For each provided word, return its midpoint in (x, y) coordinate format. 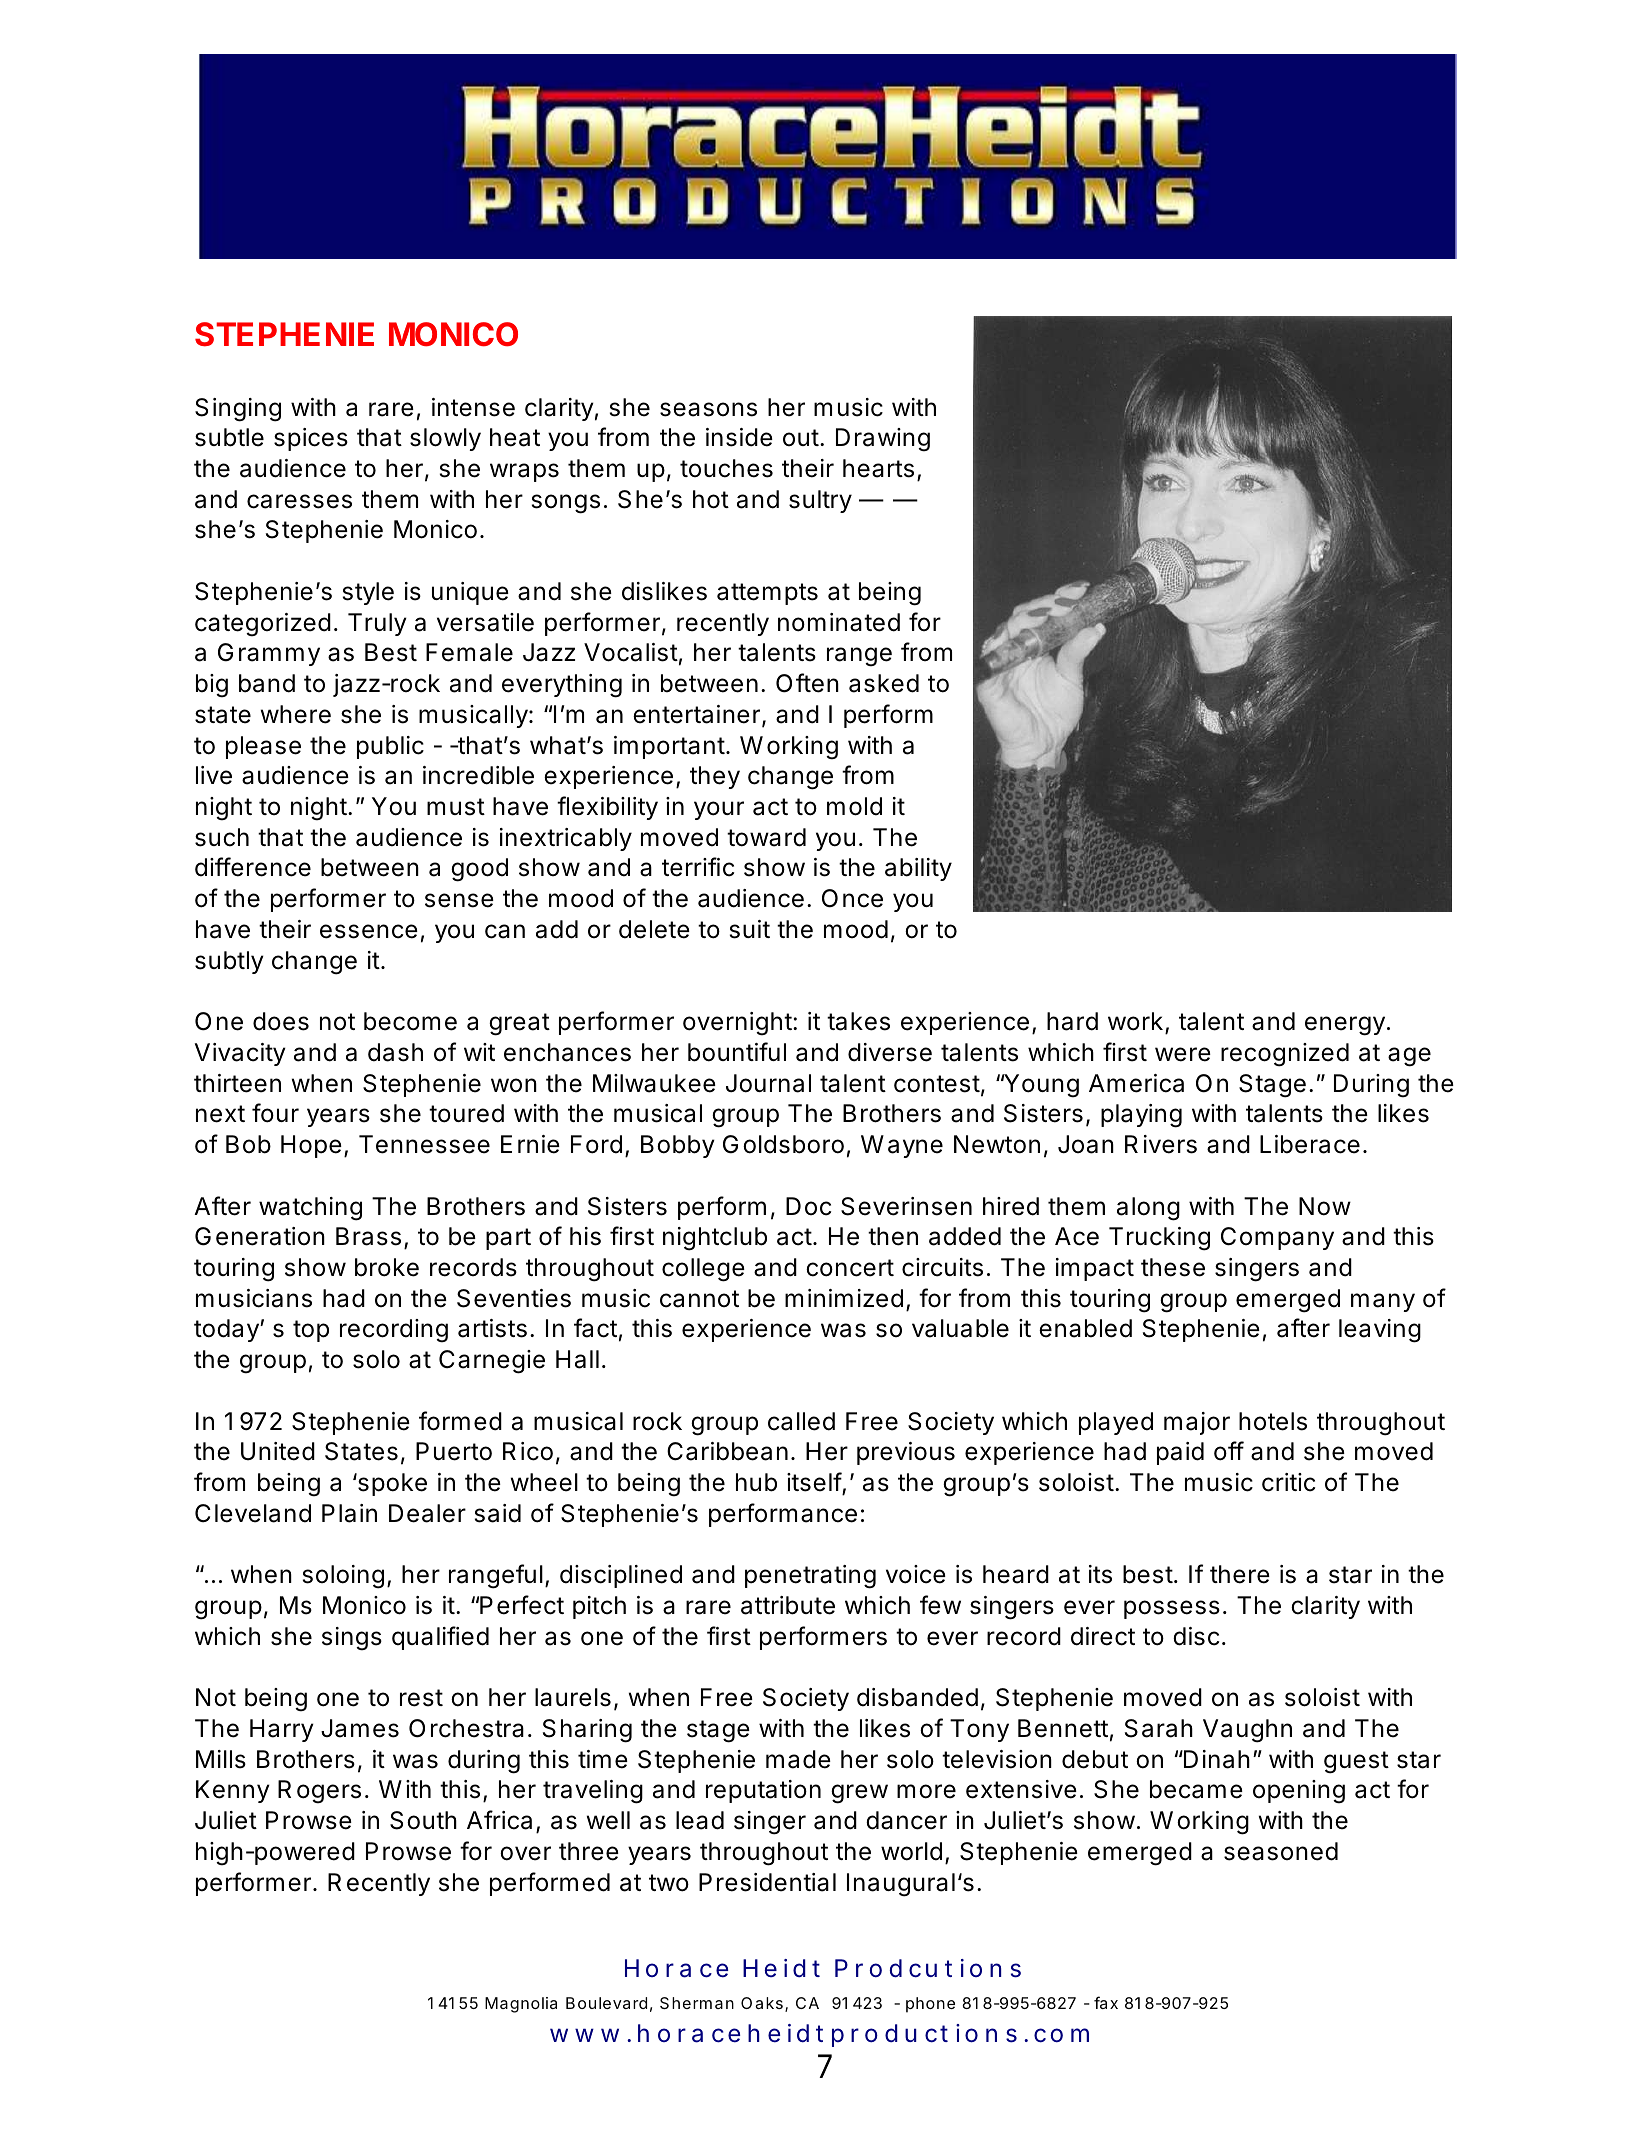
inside (739, 437)
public (390, 747)
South (423, 1820)
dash (395, 1052)
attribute (788, 1605)
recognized (1285, 1055)
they (715, 777)
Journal (768, 1083)
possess (1172, 1609)
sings (352, 1639)
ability (918, 869)
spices (311, 439)
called (801, 1421)
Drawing (883, 440)
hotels (1273, 1421)
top (311, 1331)
